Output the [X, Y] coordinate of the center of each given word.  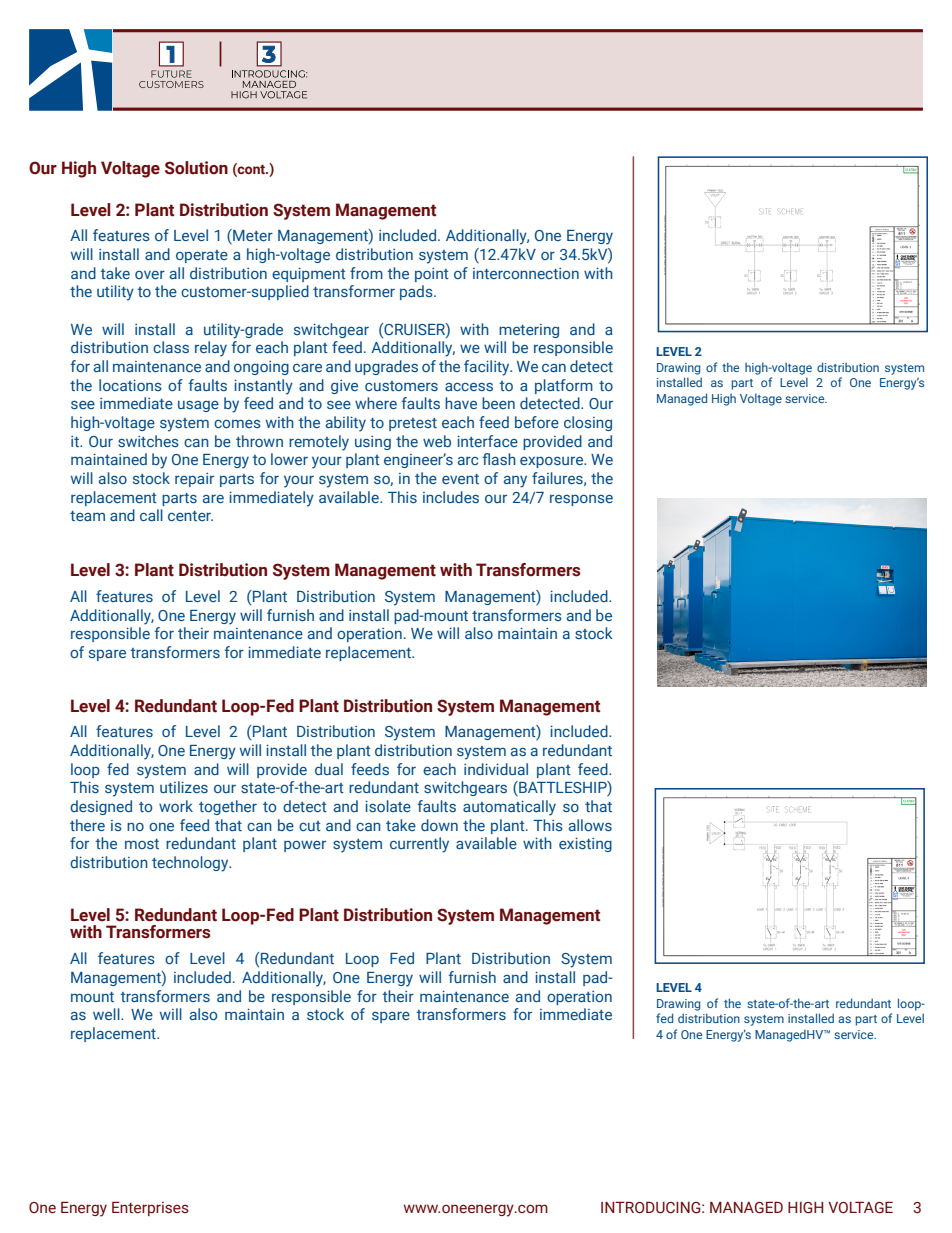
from [366, 273]
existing [585, 844]
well [107, 1014]
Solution [196, 168]
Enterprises [150, 1209]
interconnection [526, 273]
